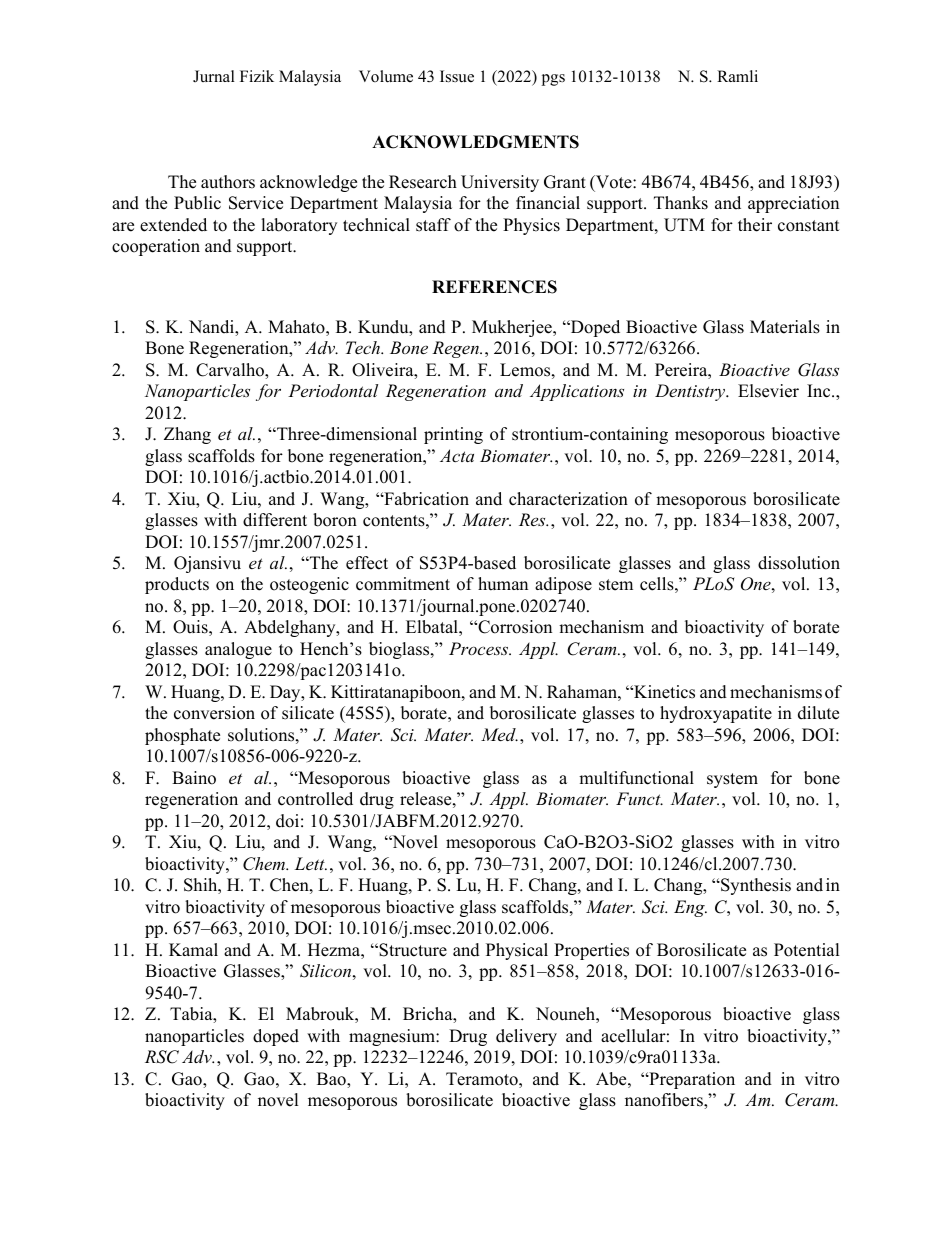  What do you see at coordinates (177, 585) in the screenshot?
I see `products` at bounding box center [177, 585].
